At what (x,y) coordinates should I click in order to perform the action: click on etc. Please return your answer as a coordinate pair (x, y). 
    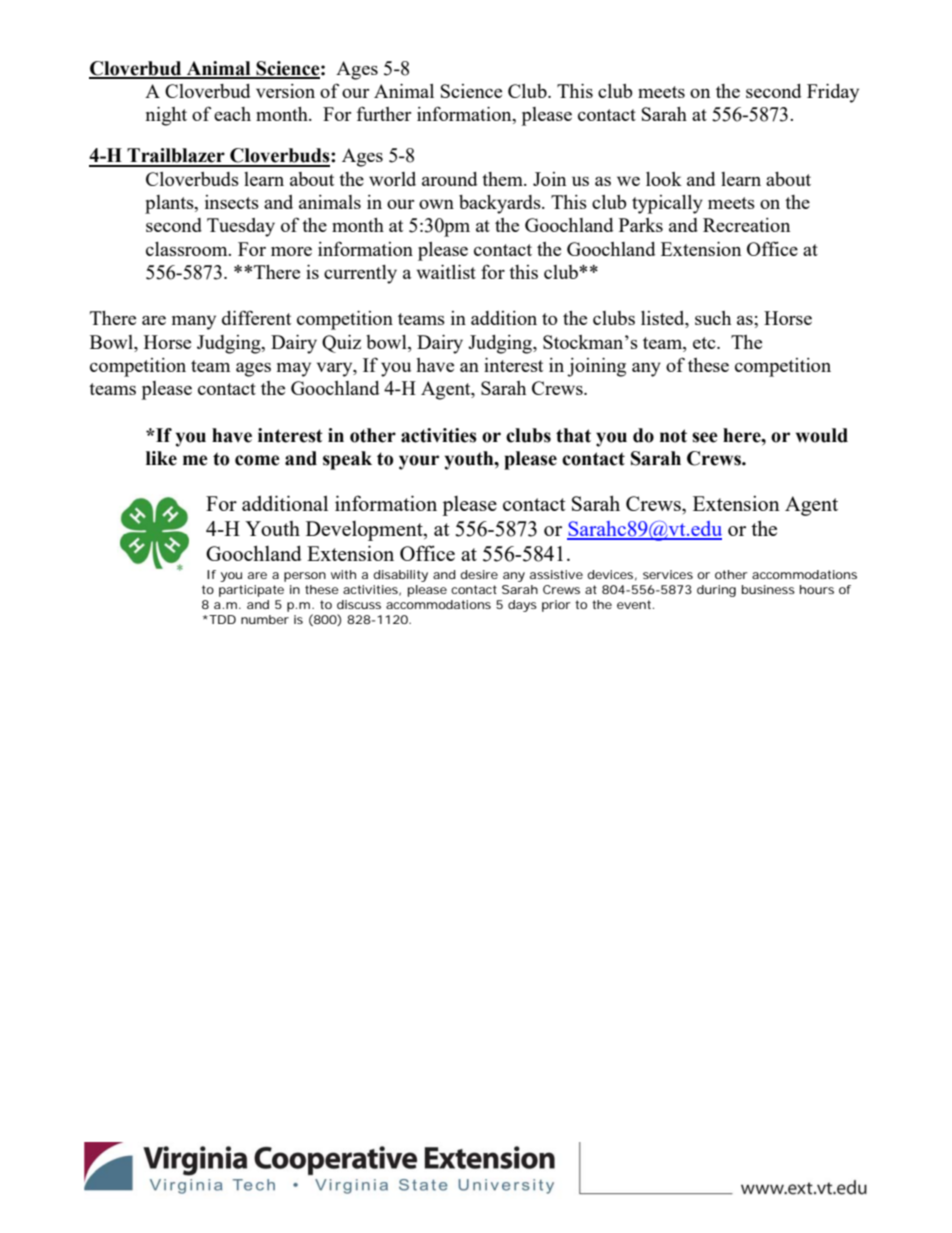
    Looking at the image, I should click on (705, 343).
